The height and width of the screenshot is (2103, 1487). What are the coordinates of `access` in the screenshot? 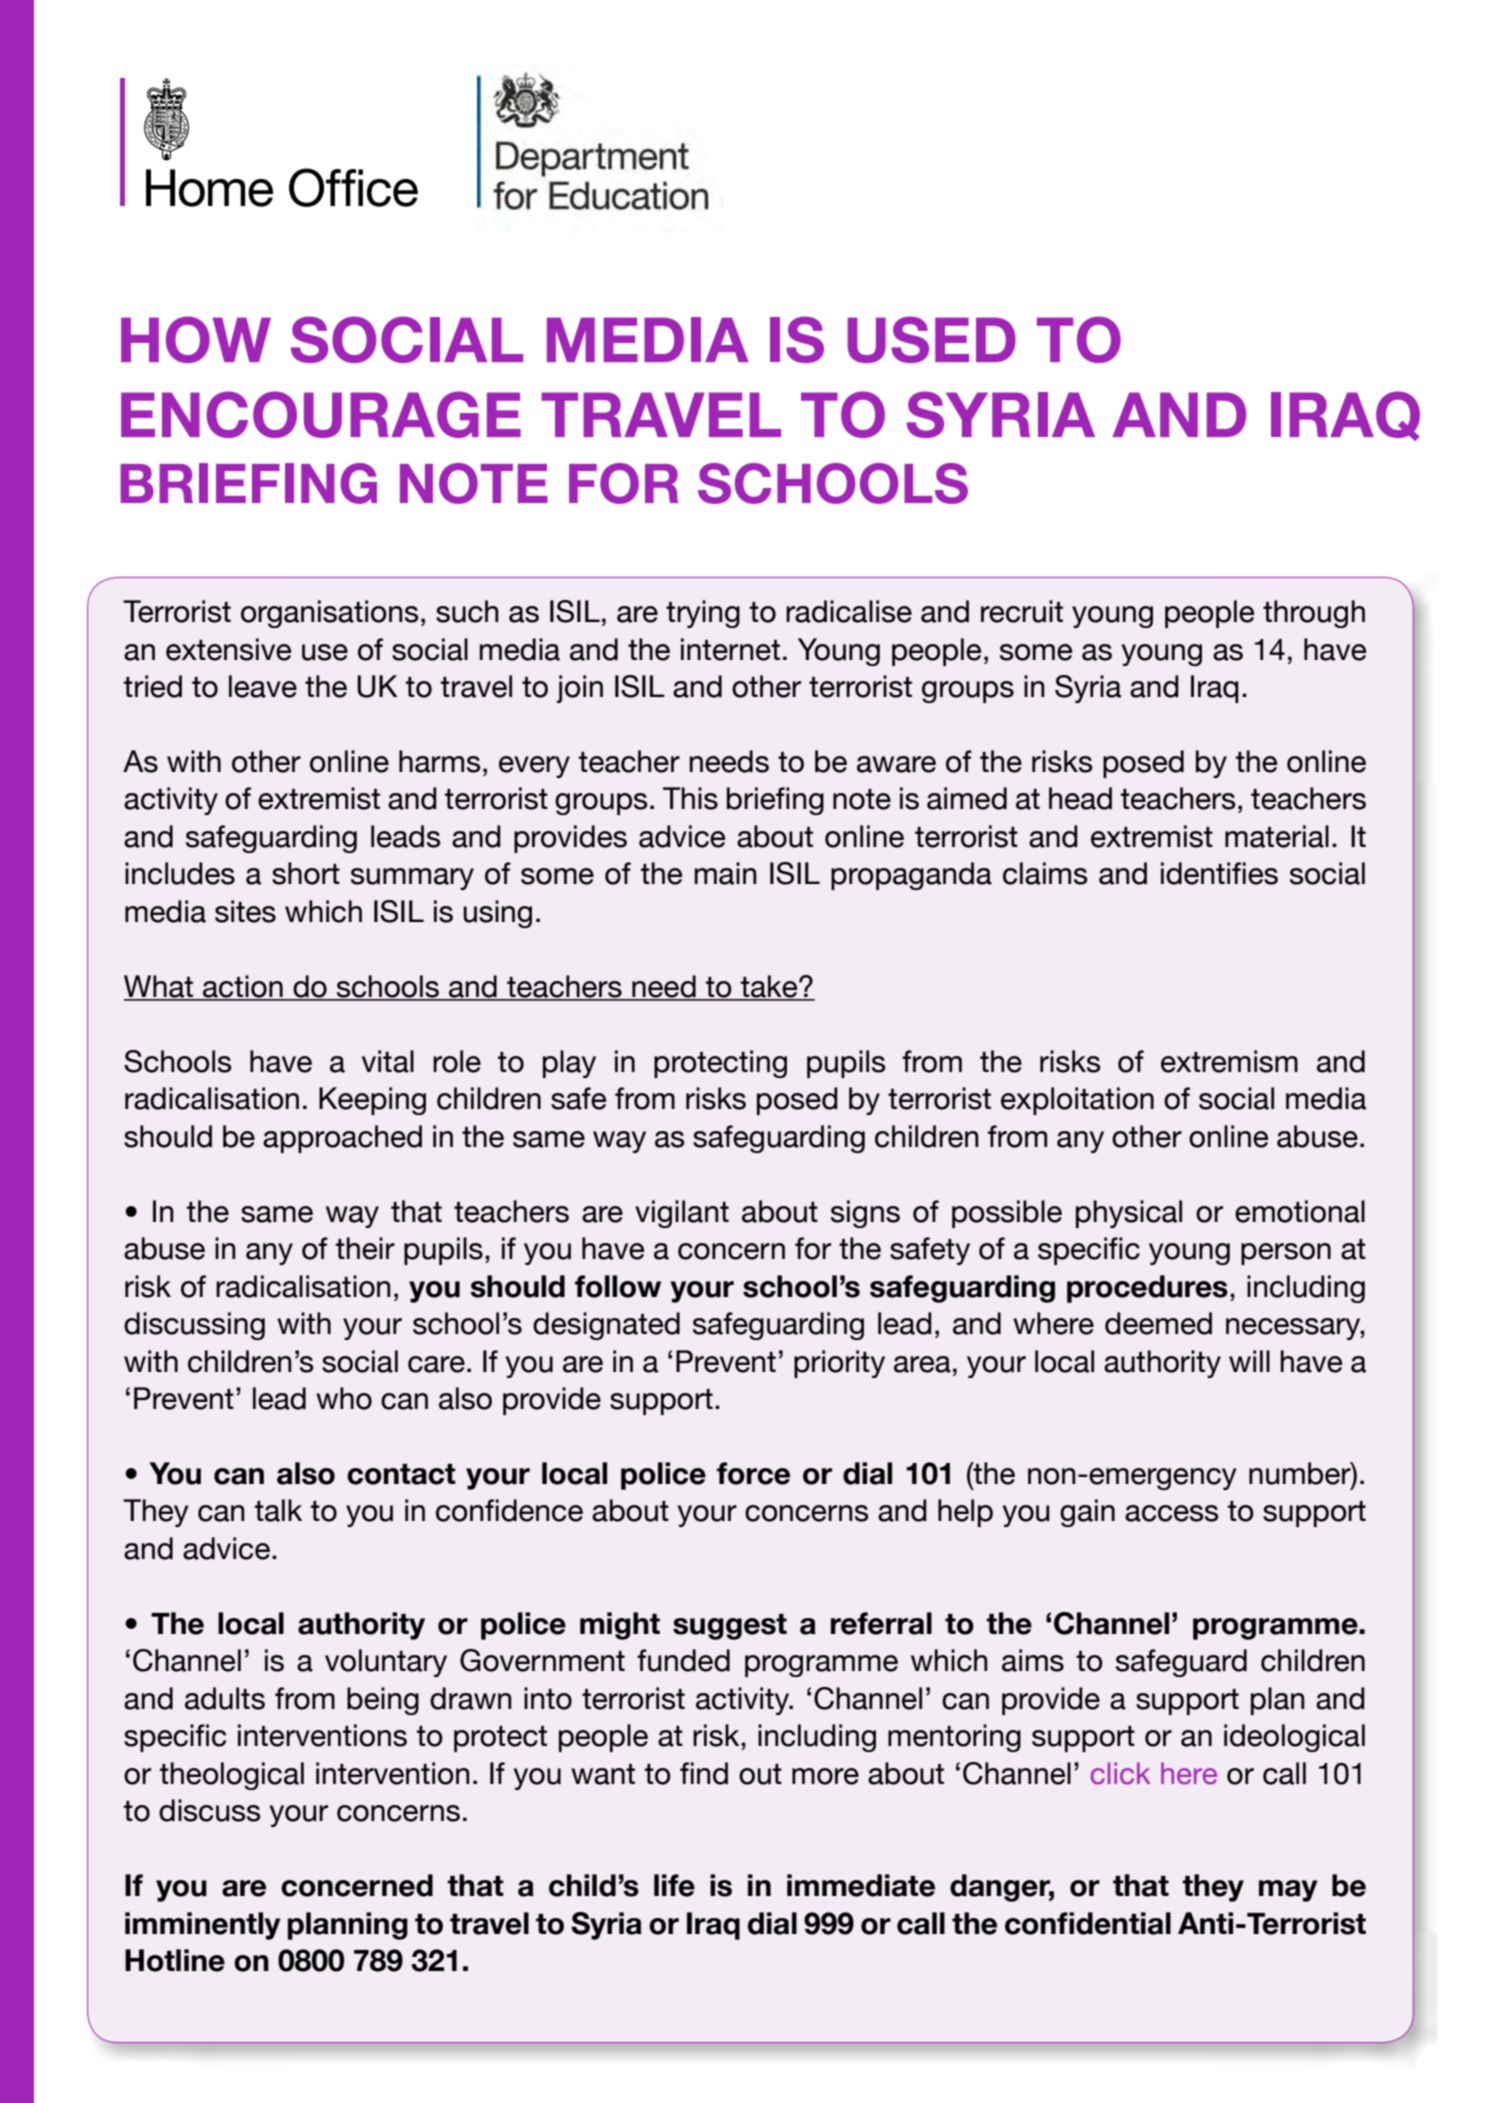 It's located at (1172, 1513).
